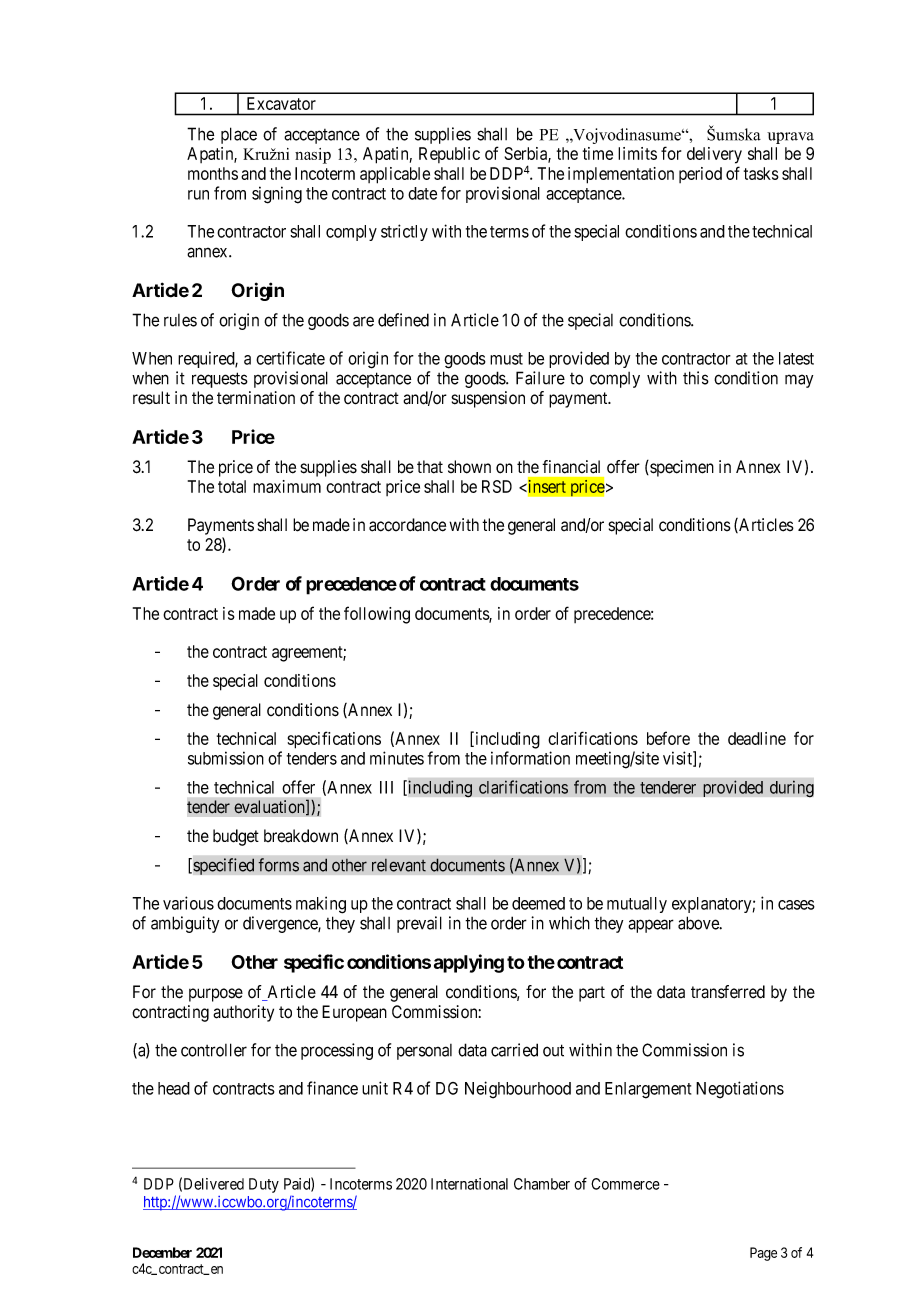  I want to click on deadline, so click(757, 738).
